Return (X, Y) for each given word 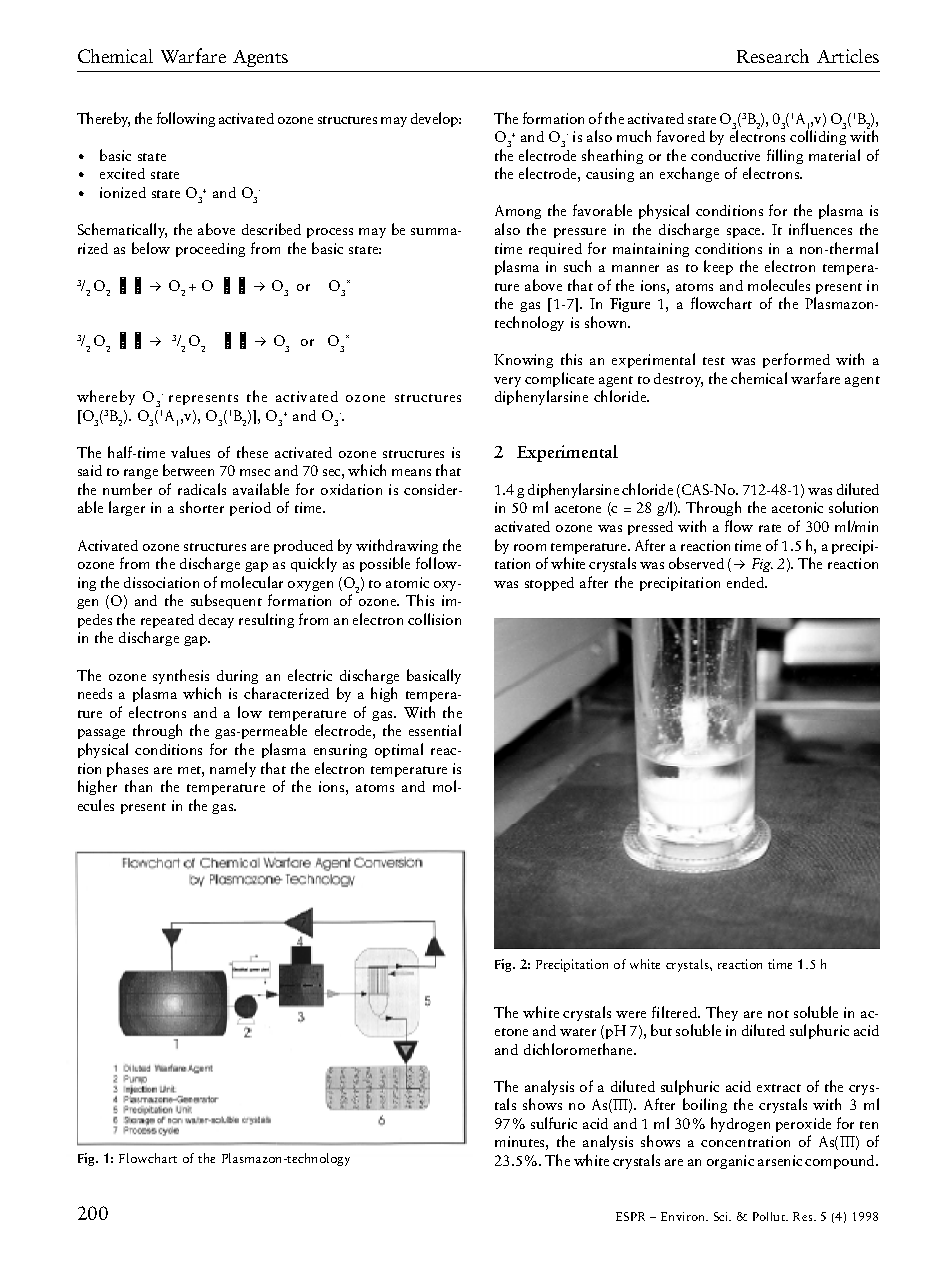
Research (773, 56)
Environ (684, 1216)
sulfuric (554, 1123)
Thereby (103, 119)
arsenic (780, 1160)
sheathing (612, 156)
